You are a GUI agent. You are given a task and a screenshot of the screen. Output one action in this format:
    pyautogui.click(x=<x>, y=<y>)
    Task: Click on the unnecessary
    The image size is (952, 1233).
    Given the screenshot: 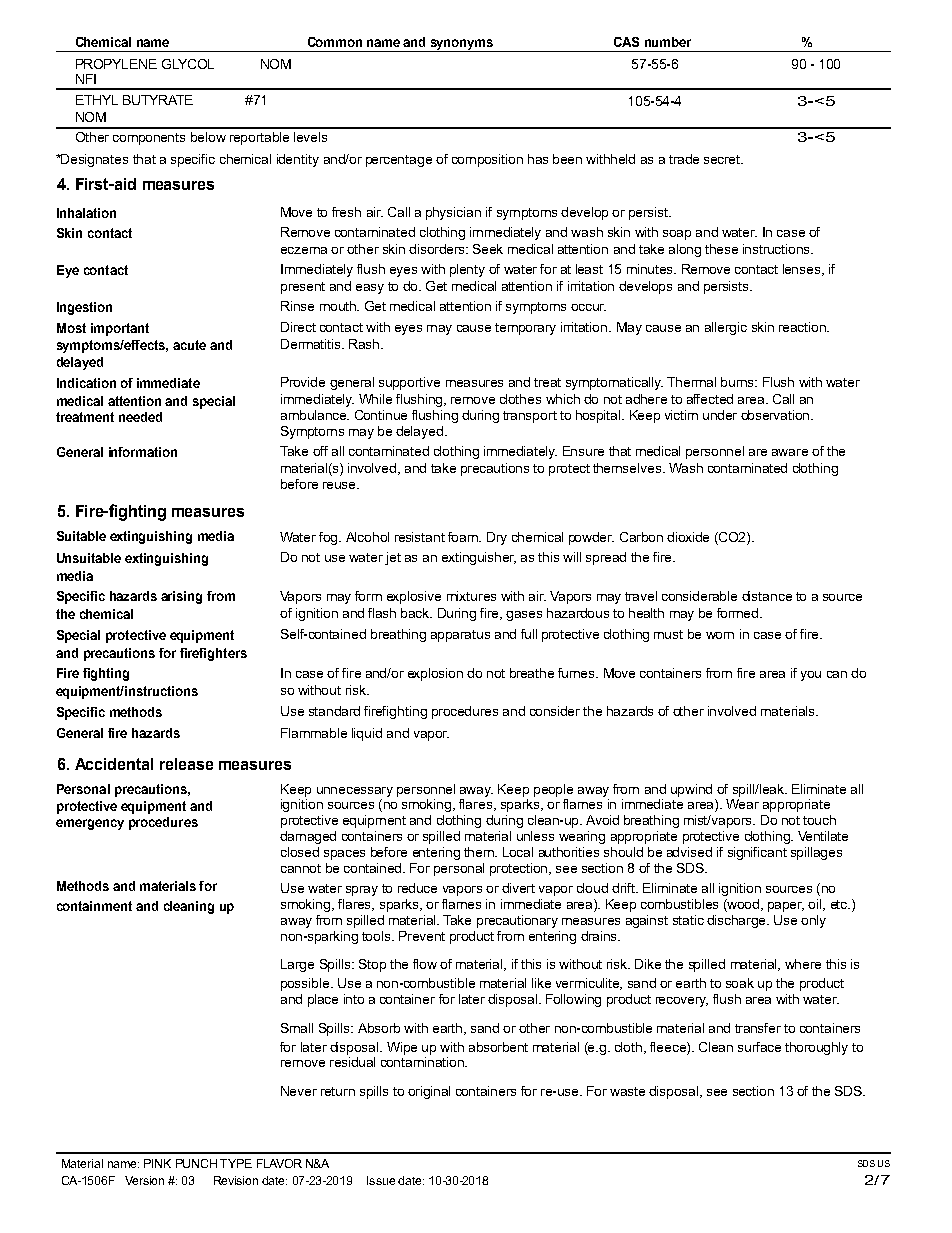 What is the action you would take?
    pyautogui.click(x=355, y=792)
